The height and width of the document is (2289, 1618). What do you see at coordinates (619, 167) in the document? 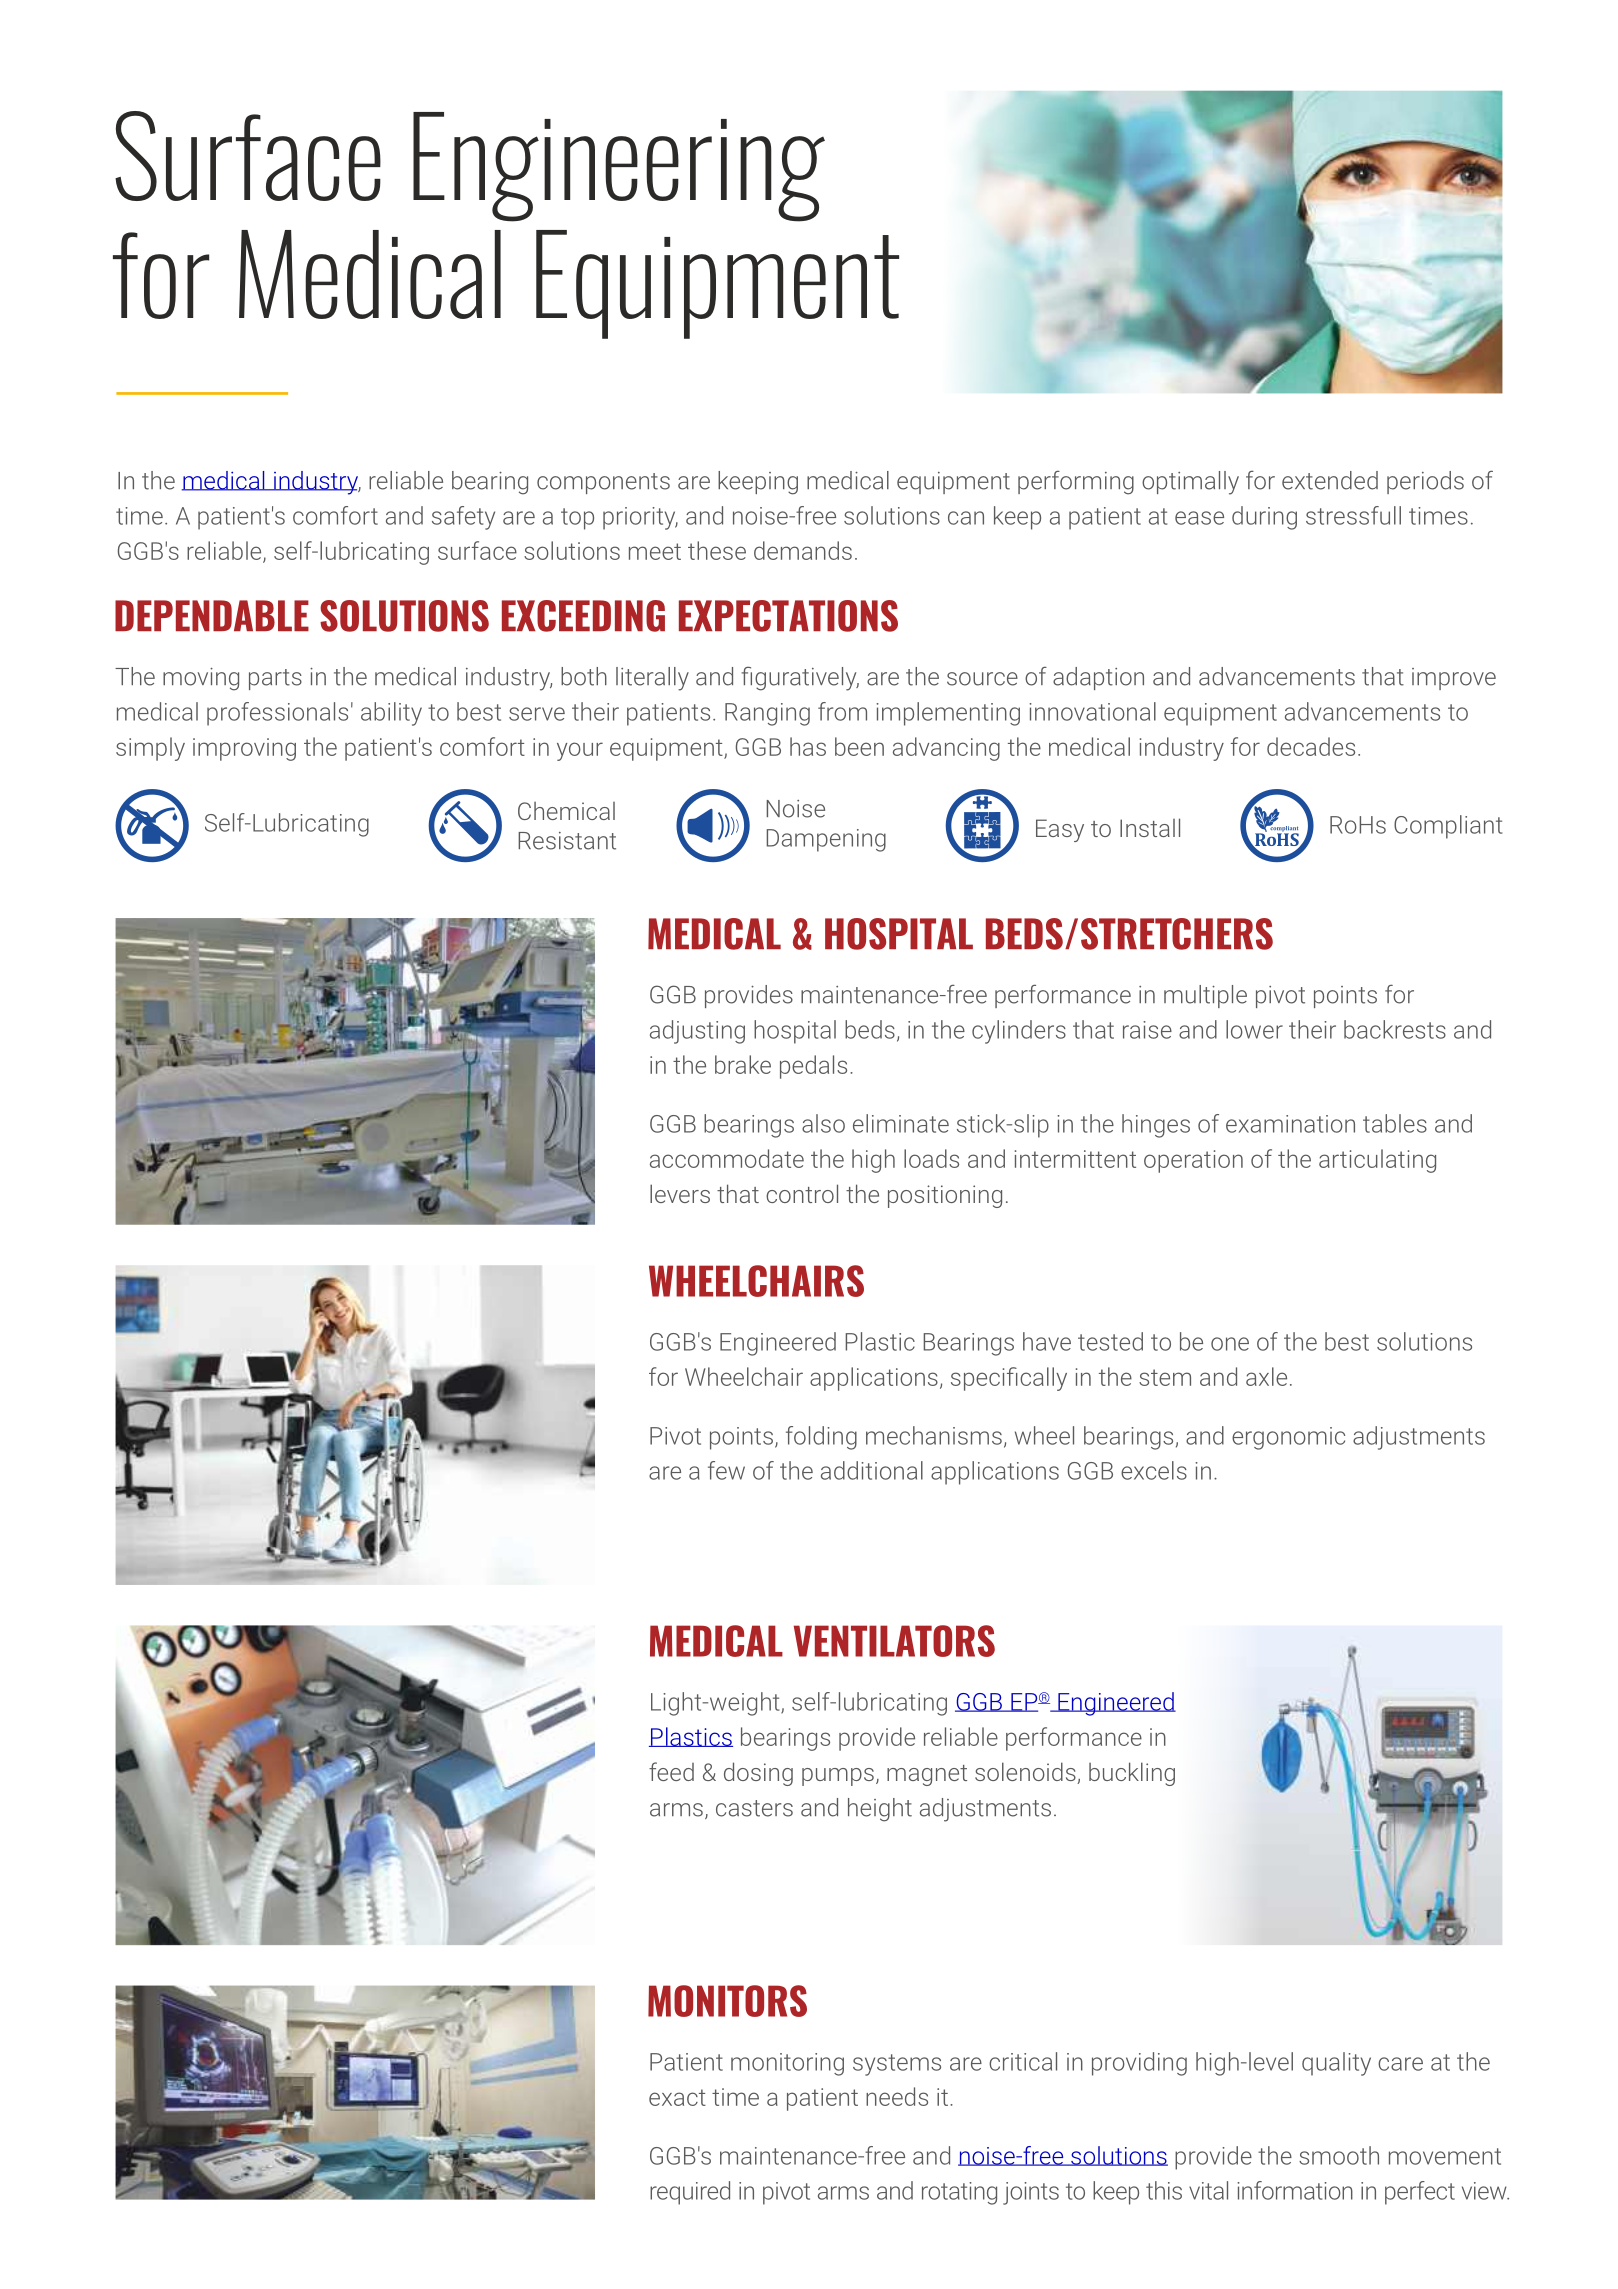
I see `Engineering` at bounding box center [619, 167].
